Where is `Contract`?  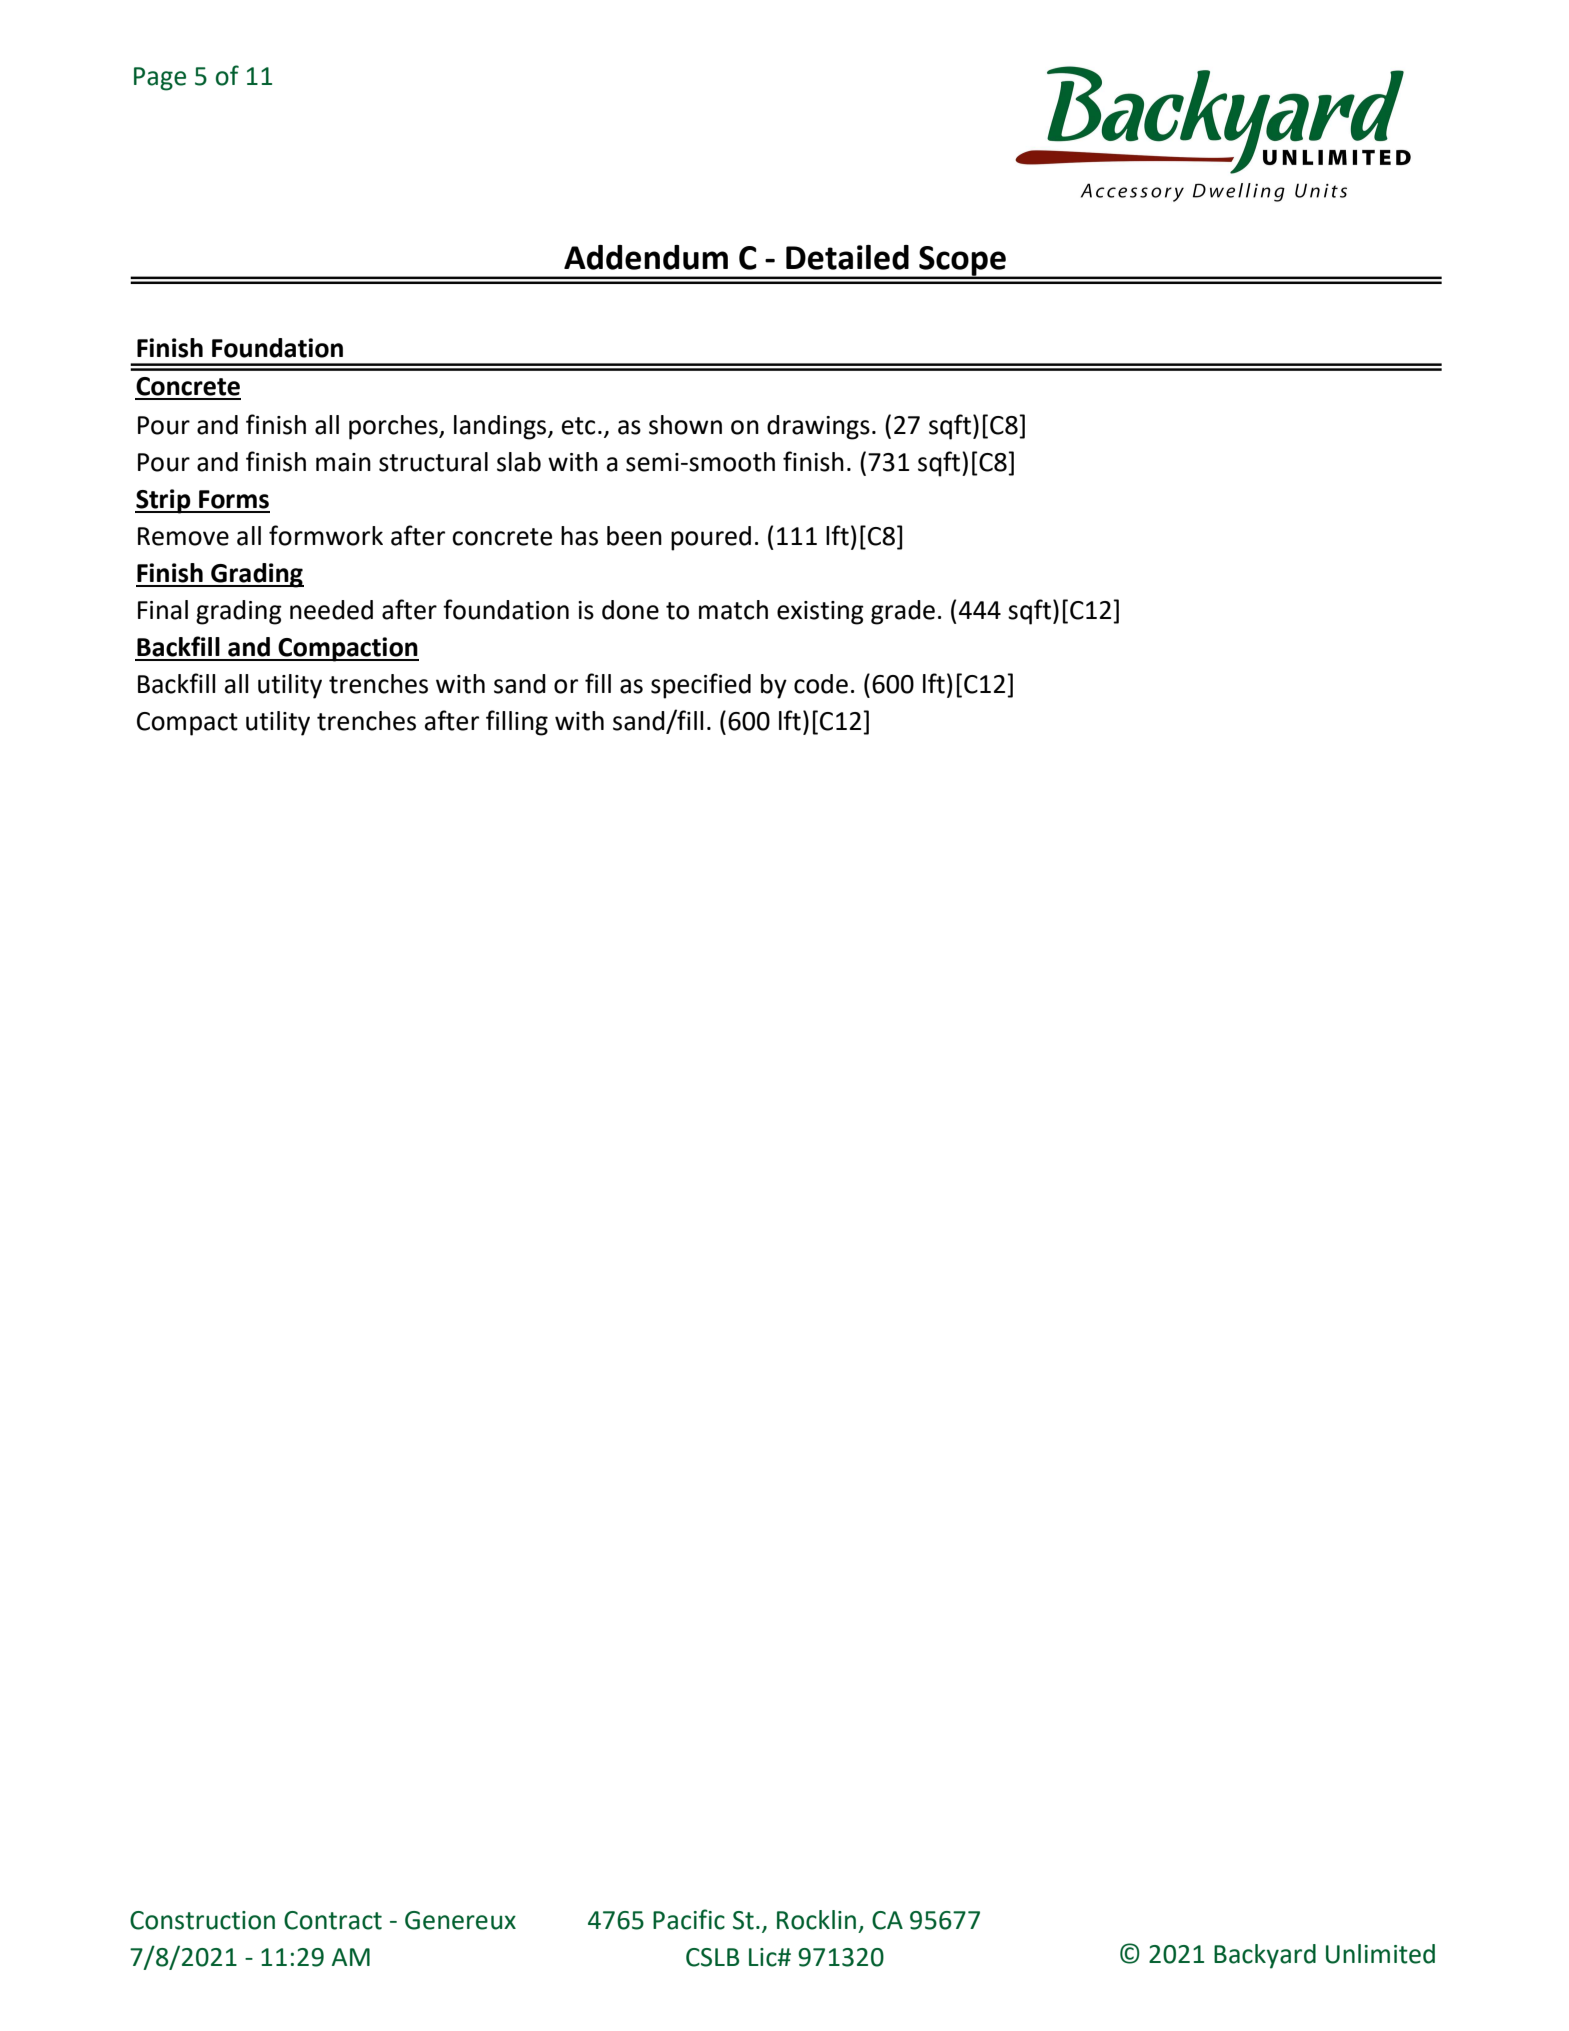
Contract is located at coordinates (333, 1920).
